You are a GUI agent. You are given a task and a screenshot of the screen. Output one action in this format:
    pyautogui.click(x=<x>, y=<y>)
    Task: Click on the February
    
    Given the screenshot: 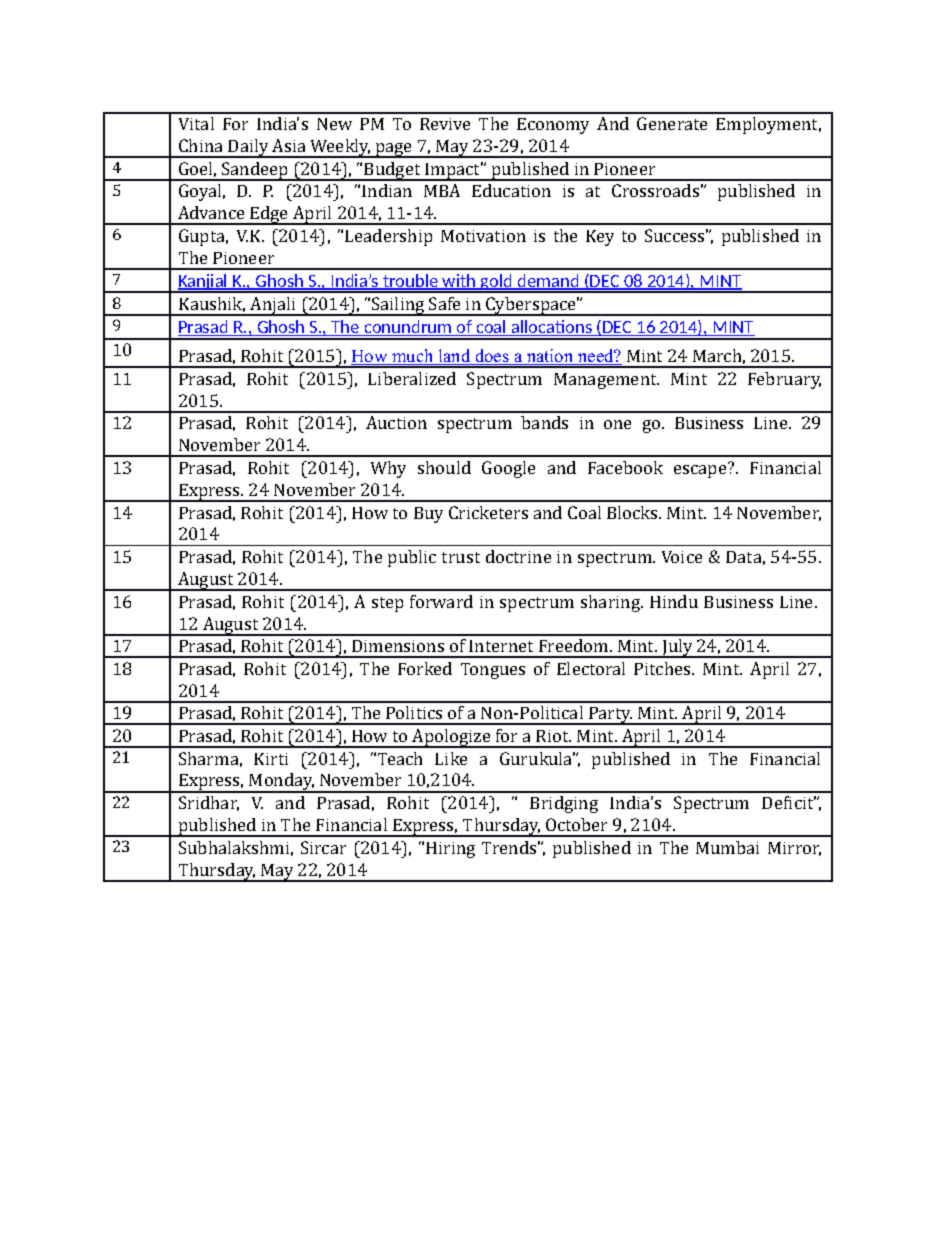 What is the action you would take?
    pyautogui.click(x=784, y=380)
